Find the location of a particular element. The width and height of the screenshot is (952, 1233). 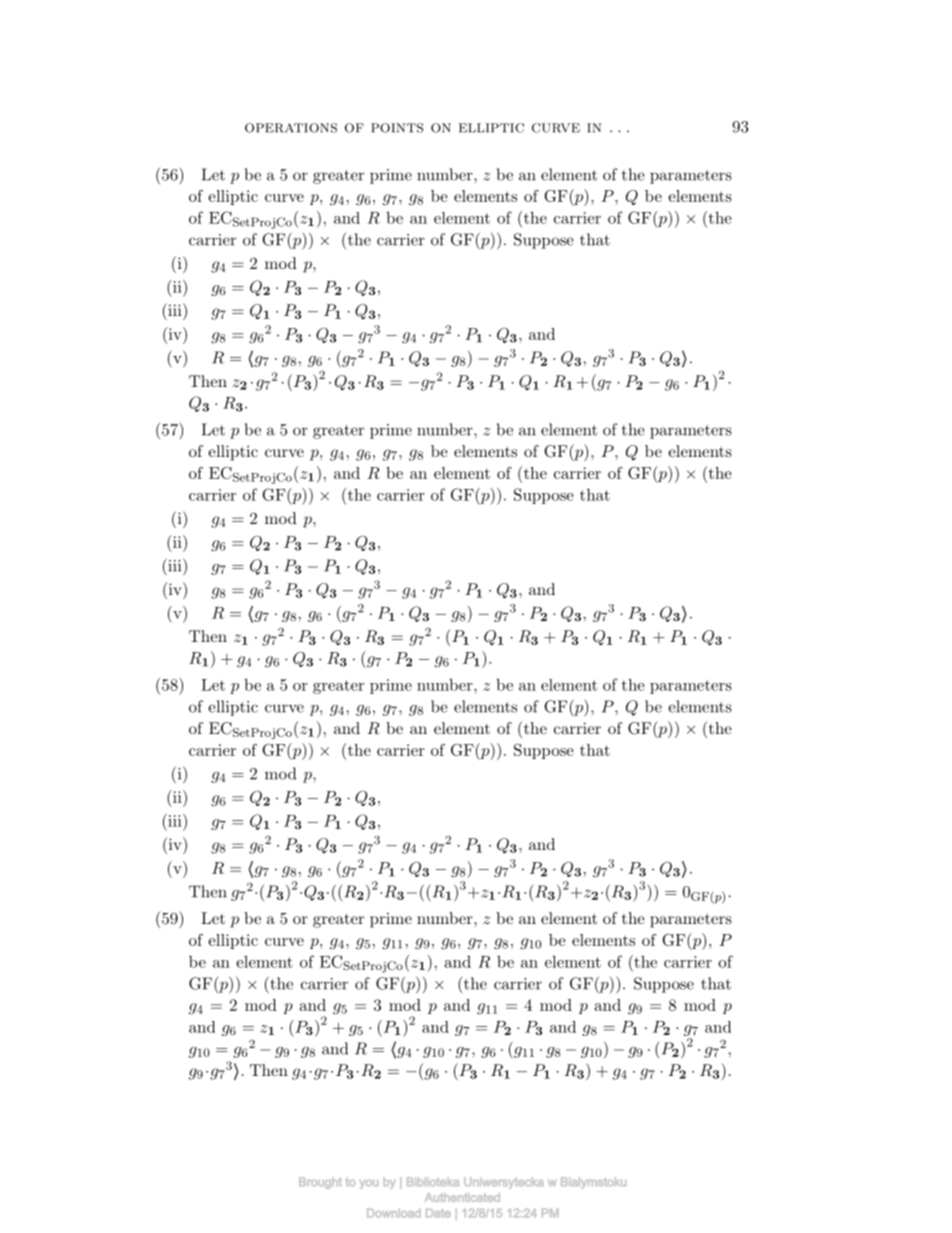

Brought is located at coordinates (320, 1183).
